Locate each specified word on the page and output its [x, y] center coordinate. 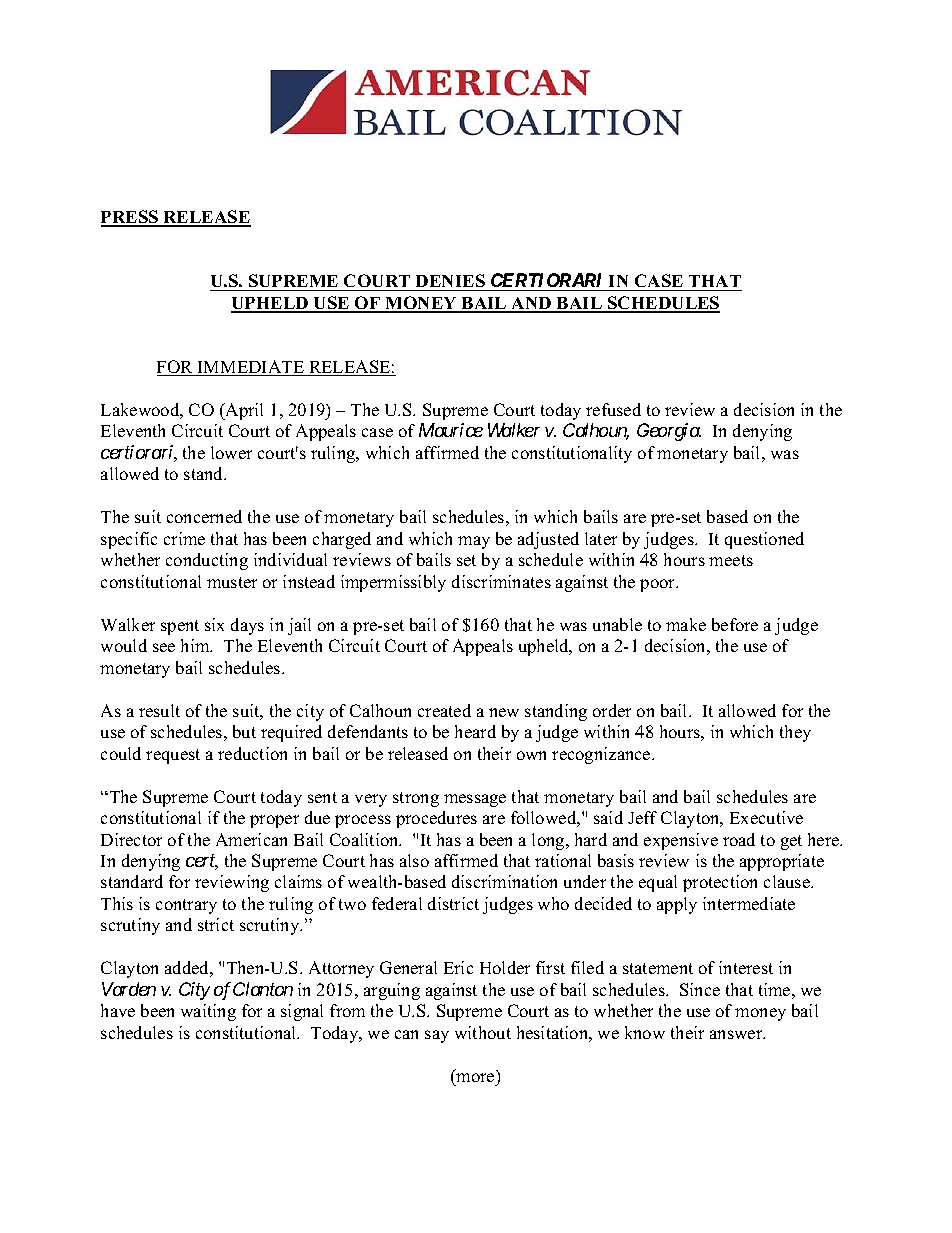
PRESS [131, 218]
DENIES [450, 280]
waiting [208, 1012]
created [444, 710]
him [196, 645]
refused [613, 409]
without [483, 1032]
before [735, 624]
